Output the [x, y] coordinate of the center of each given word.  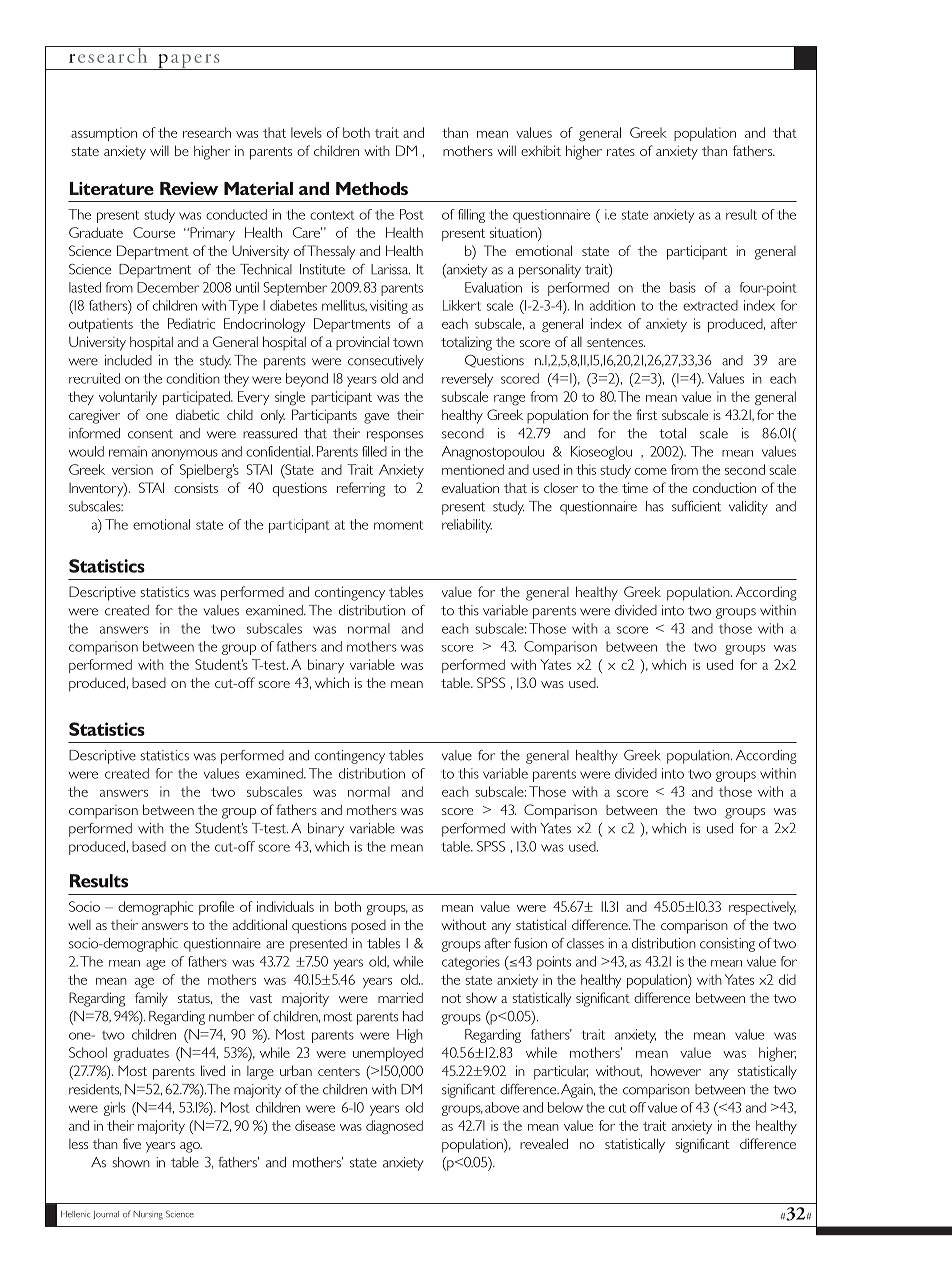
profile [216, 908]
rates [621, 151]
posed [368, 926]
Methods [372, 188]
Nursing [148, 1215]
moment [398, 525]
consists [196, 488]
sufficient [696, 506]
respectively [762, 908]
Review [189, 188]
